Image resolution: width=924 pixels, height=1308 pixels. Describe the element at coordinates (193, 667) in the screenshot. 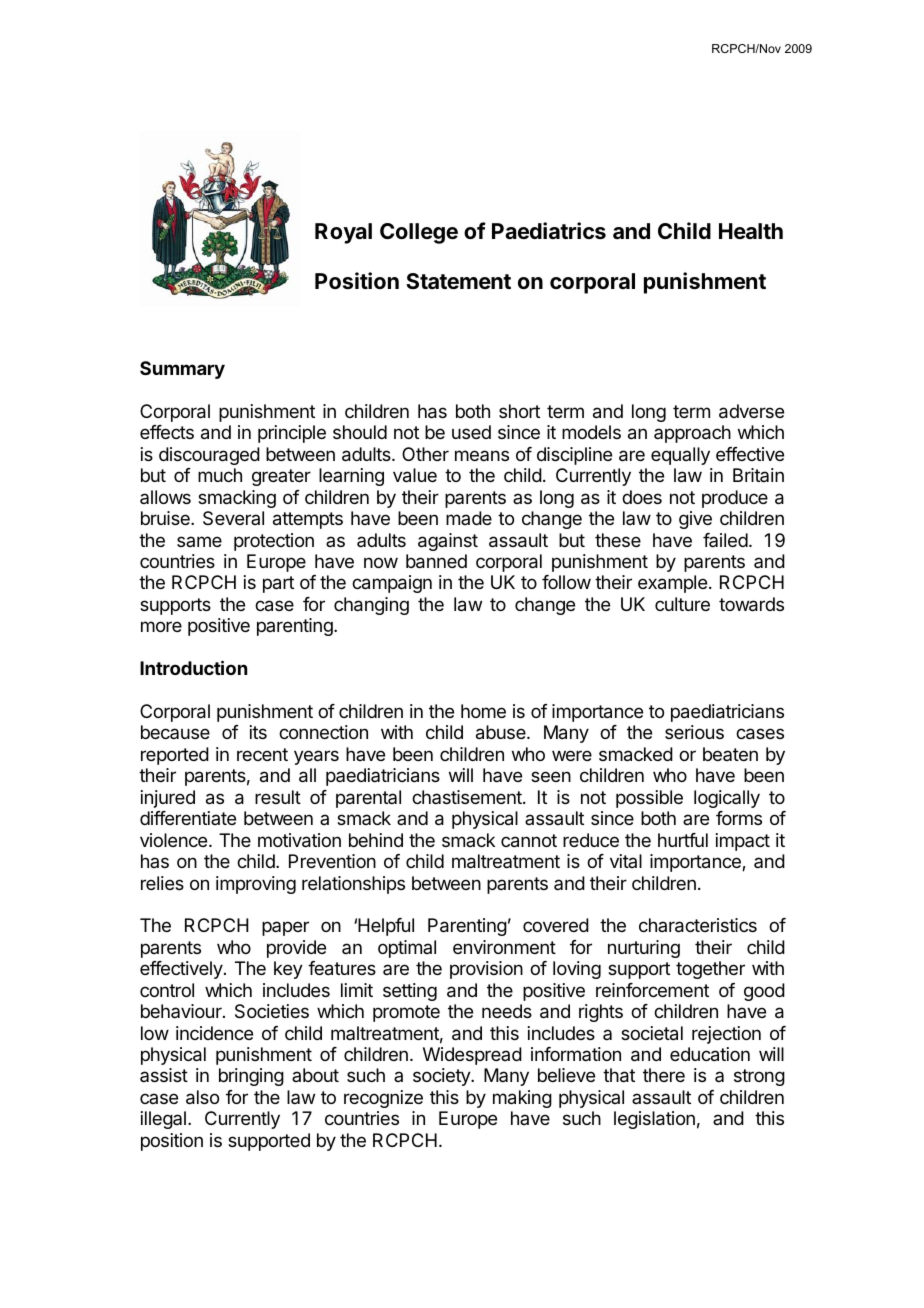

I see `Introduction` at that location.
